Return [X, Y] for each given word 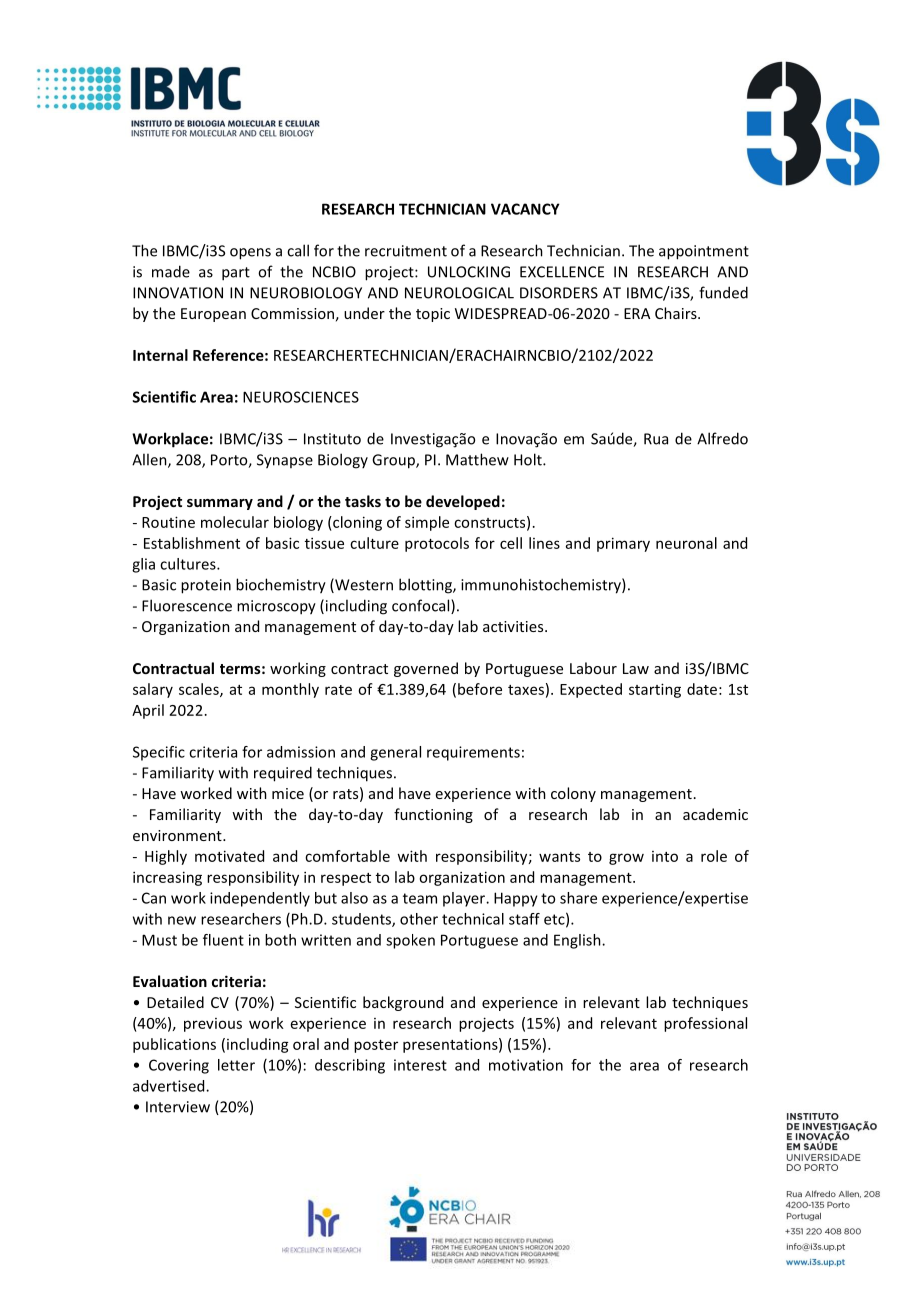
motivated [229, 856]
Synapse [285, 461]
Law [636, 668]
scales [200, 690]
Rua [656, 439]
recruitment [406, 251]
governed [426, 669]
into [665, 856]
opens [250, 254]
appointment [704, 252]
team [420, 898]
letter [236, 1065]
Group [394, 461]
